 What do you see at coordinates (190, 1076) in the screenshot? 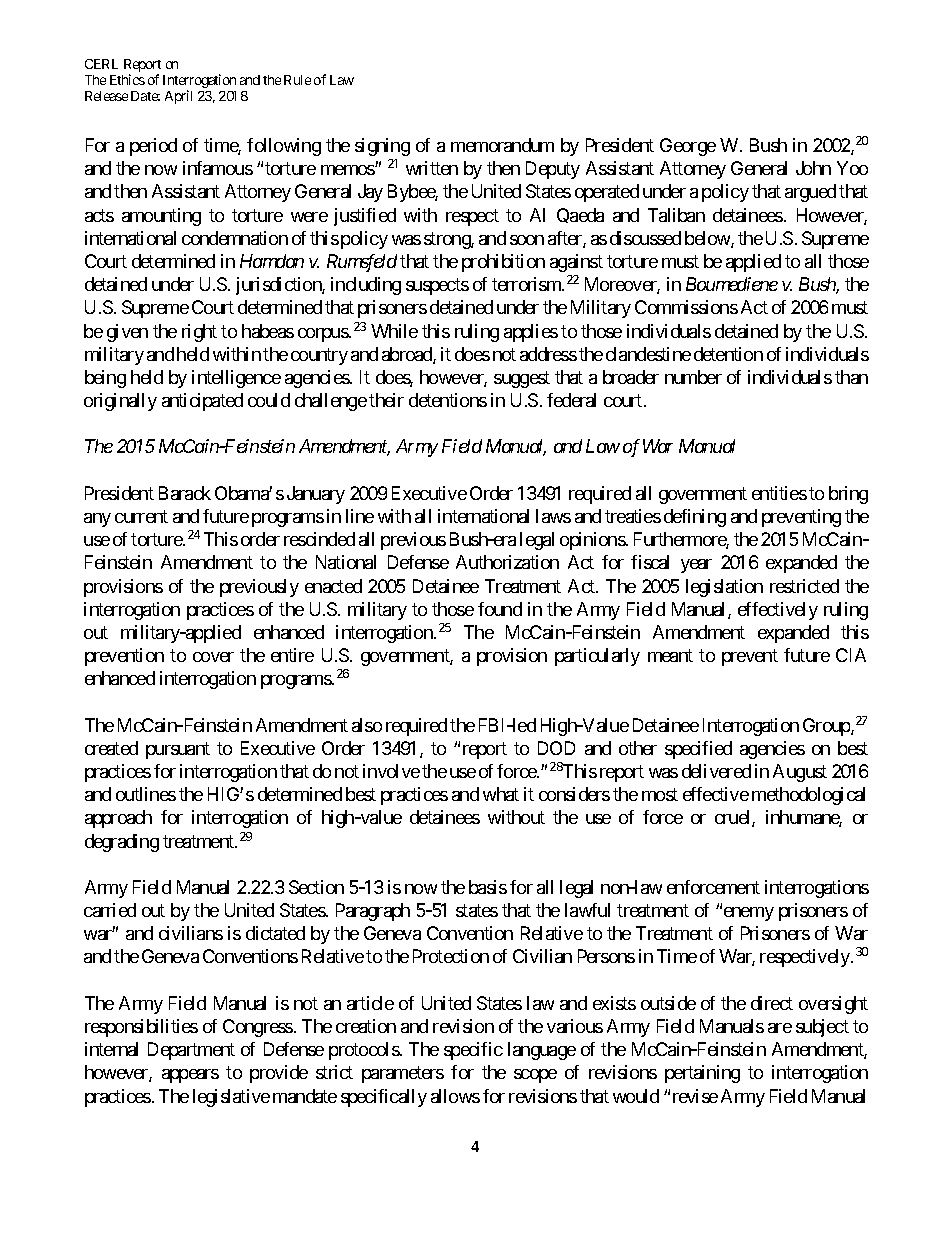
I see `appears` at bounding box center [190, 1076].
